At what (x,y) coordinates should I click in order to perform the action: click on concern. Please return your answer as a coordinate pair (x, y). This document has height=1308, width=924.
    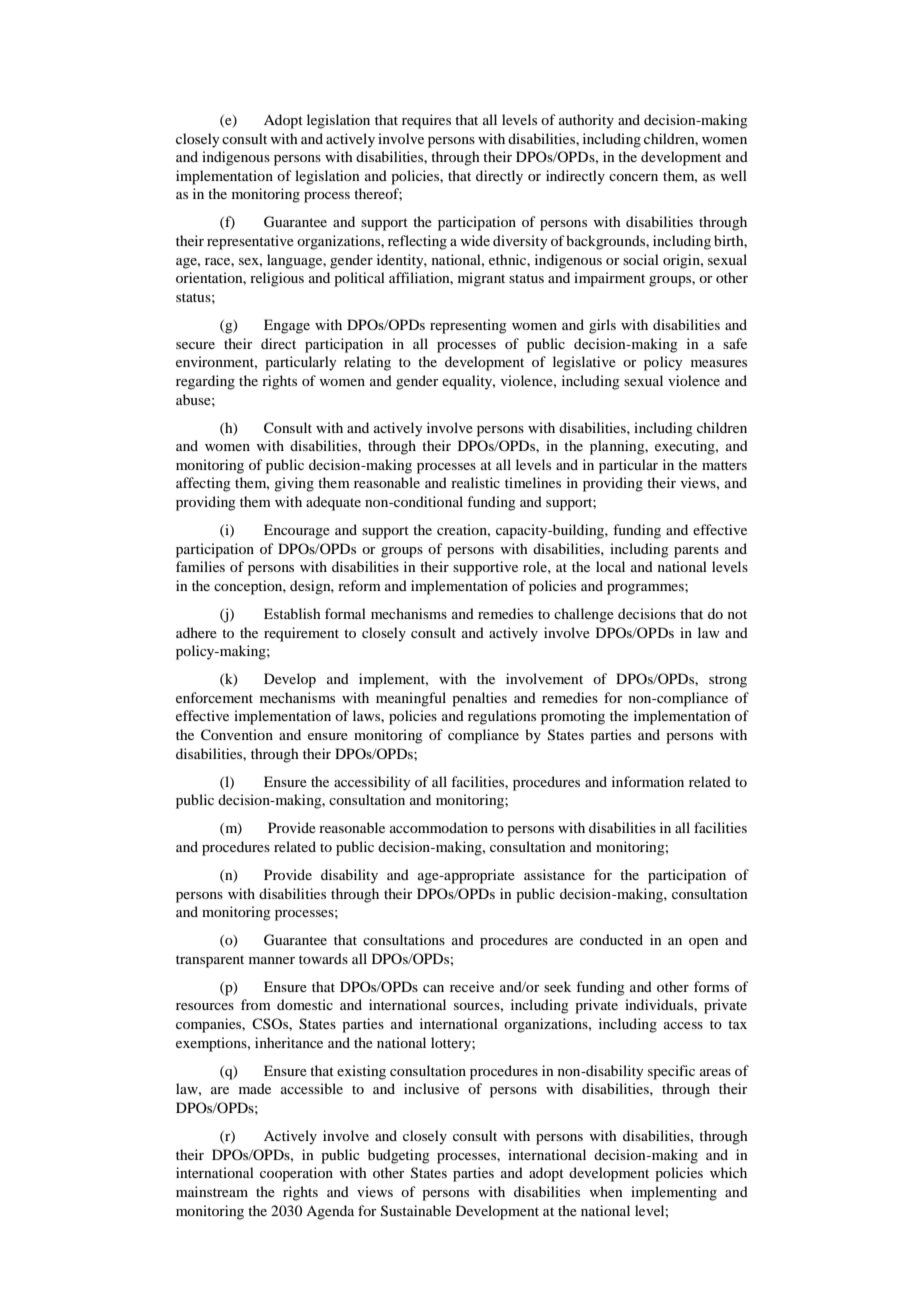
    Looking at the image, I should click on (633, 177).
